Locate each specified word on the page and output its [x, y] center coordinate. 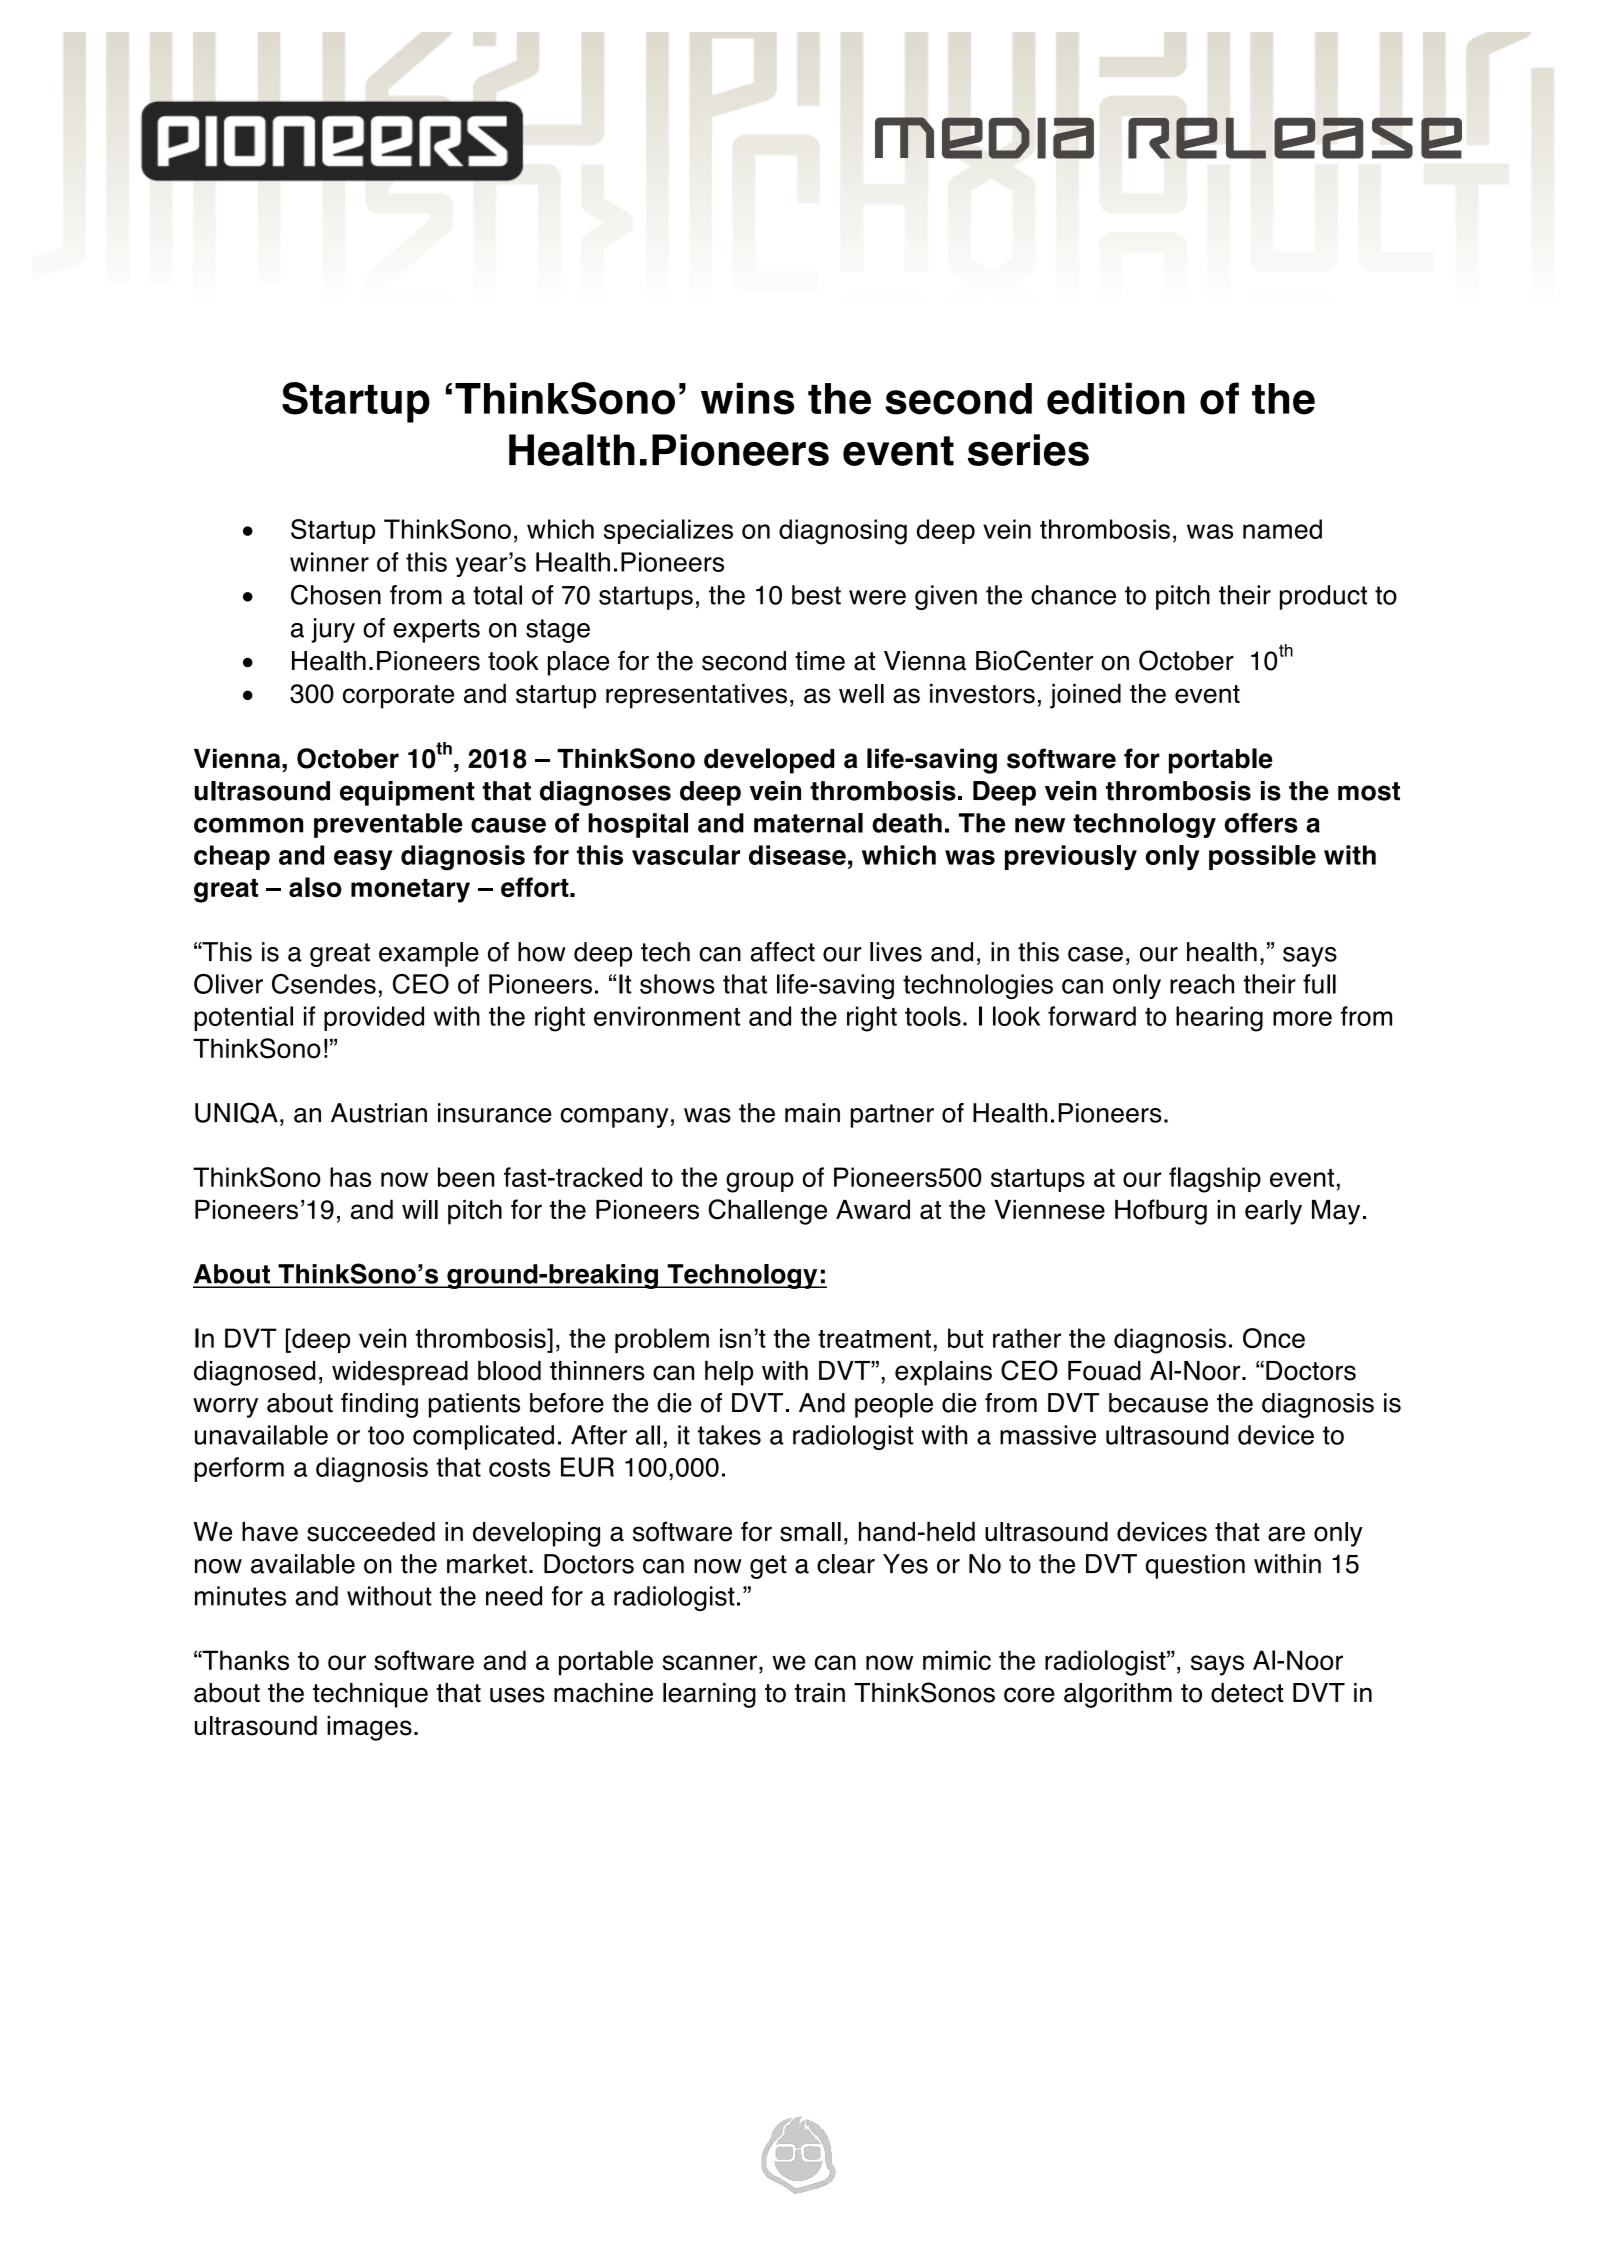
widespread [400, 1373]
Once [1274, 1338]
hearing [1219, 1019]
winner [329, 562]
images [369, 1728]
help [729, 1373]
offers [1261, 823]
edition [1116, 398]
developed [769, 761]
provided [374, 1018]
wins [747, 398]
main [812, 1113]
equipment [407, 793]
